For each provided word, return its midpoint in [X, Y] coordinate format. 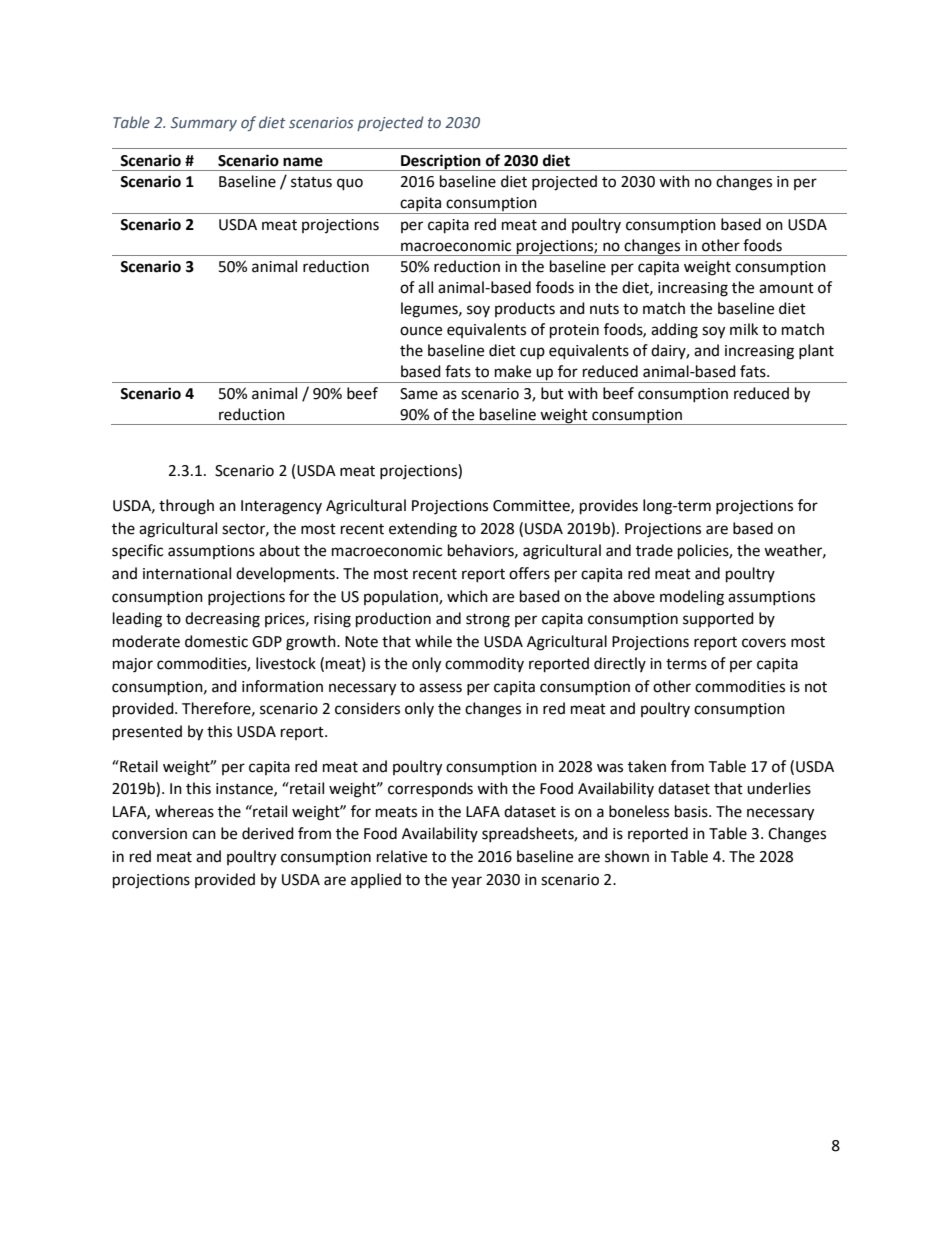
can [204, 835]
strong [488, 621]
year [466, 882]
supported [718, 619]
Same [419, 394]
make [513, 371]
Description [441, 162]
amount [786, 288]
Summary [204, 124]
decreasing [222, 620]
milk [744, 329]
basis [692, 811]
